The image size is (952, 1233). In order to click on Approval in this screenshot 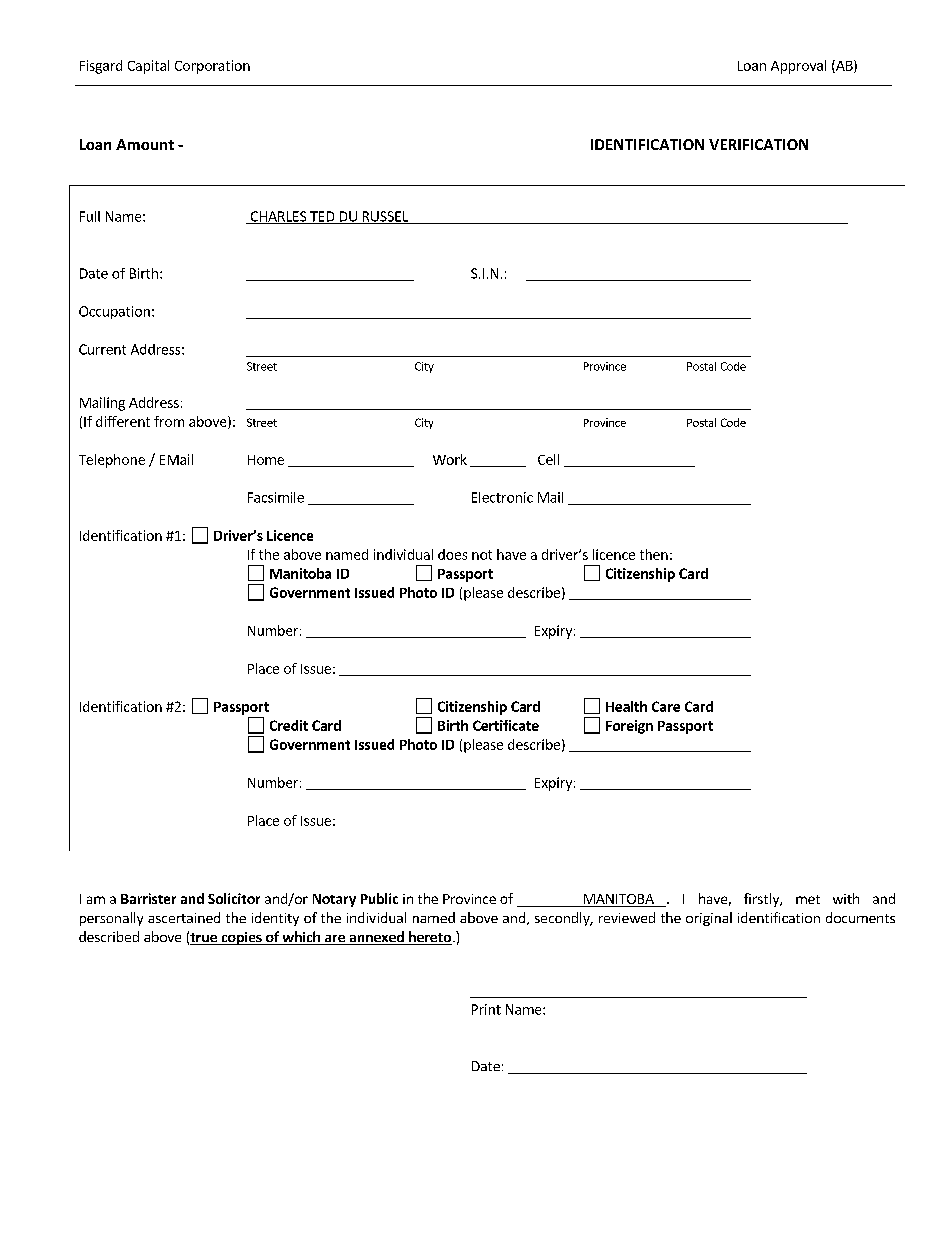, I will do `click(798, 67)`.
